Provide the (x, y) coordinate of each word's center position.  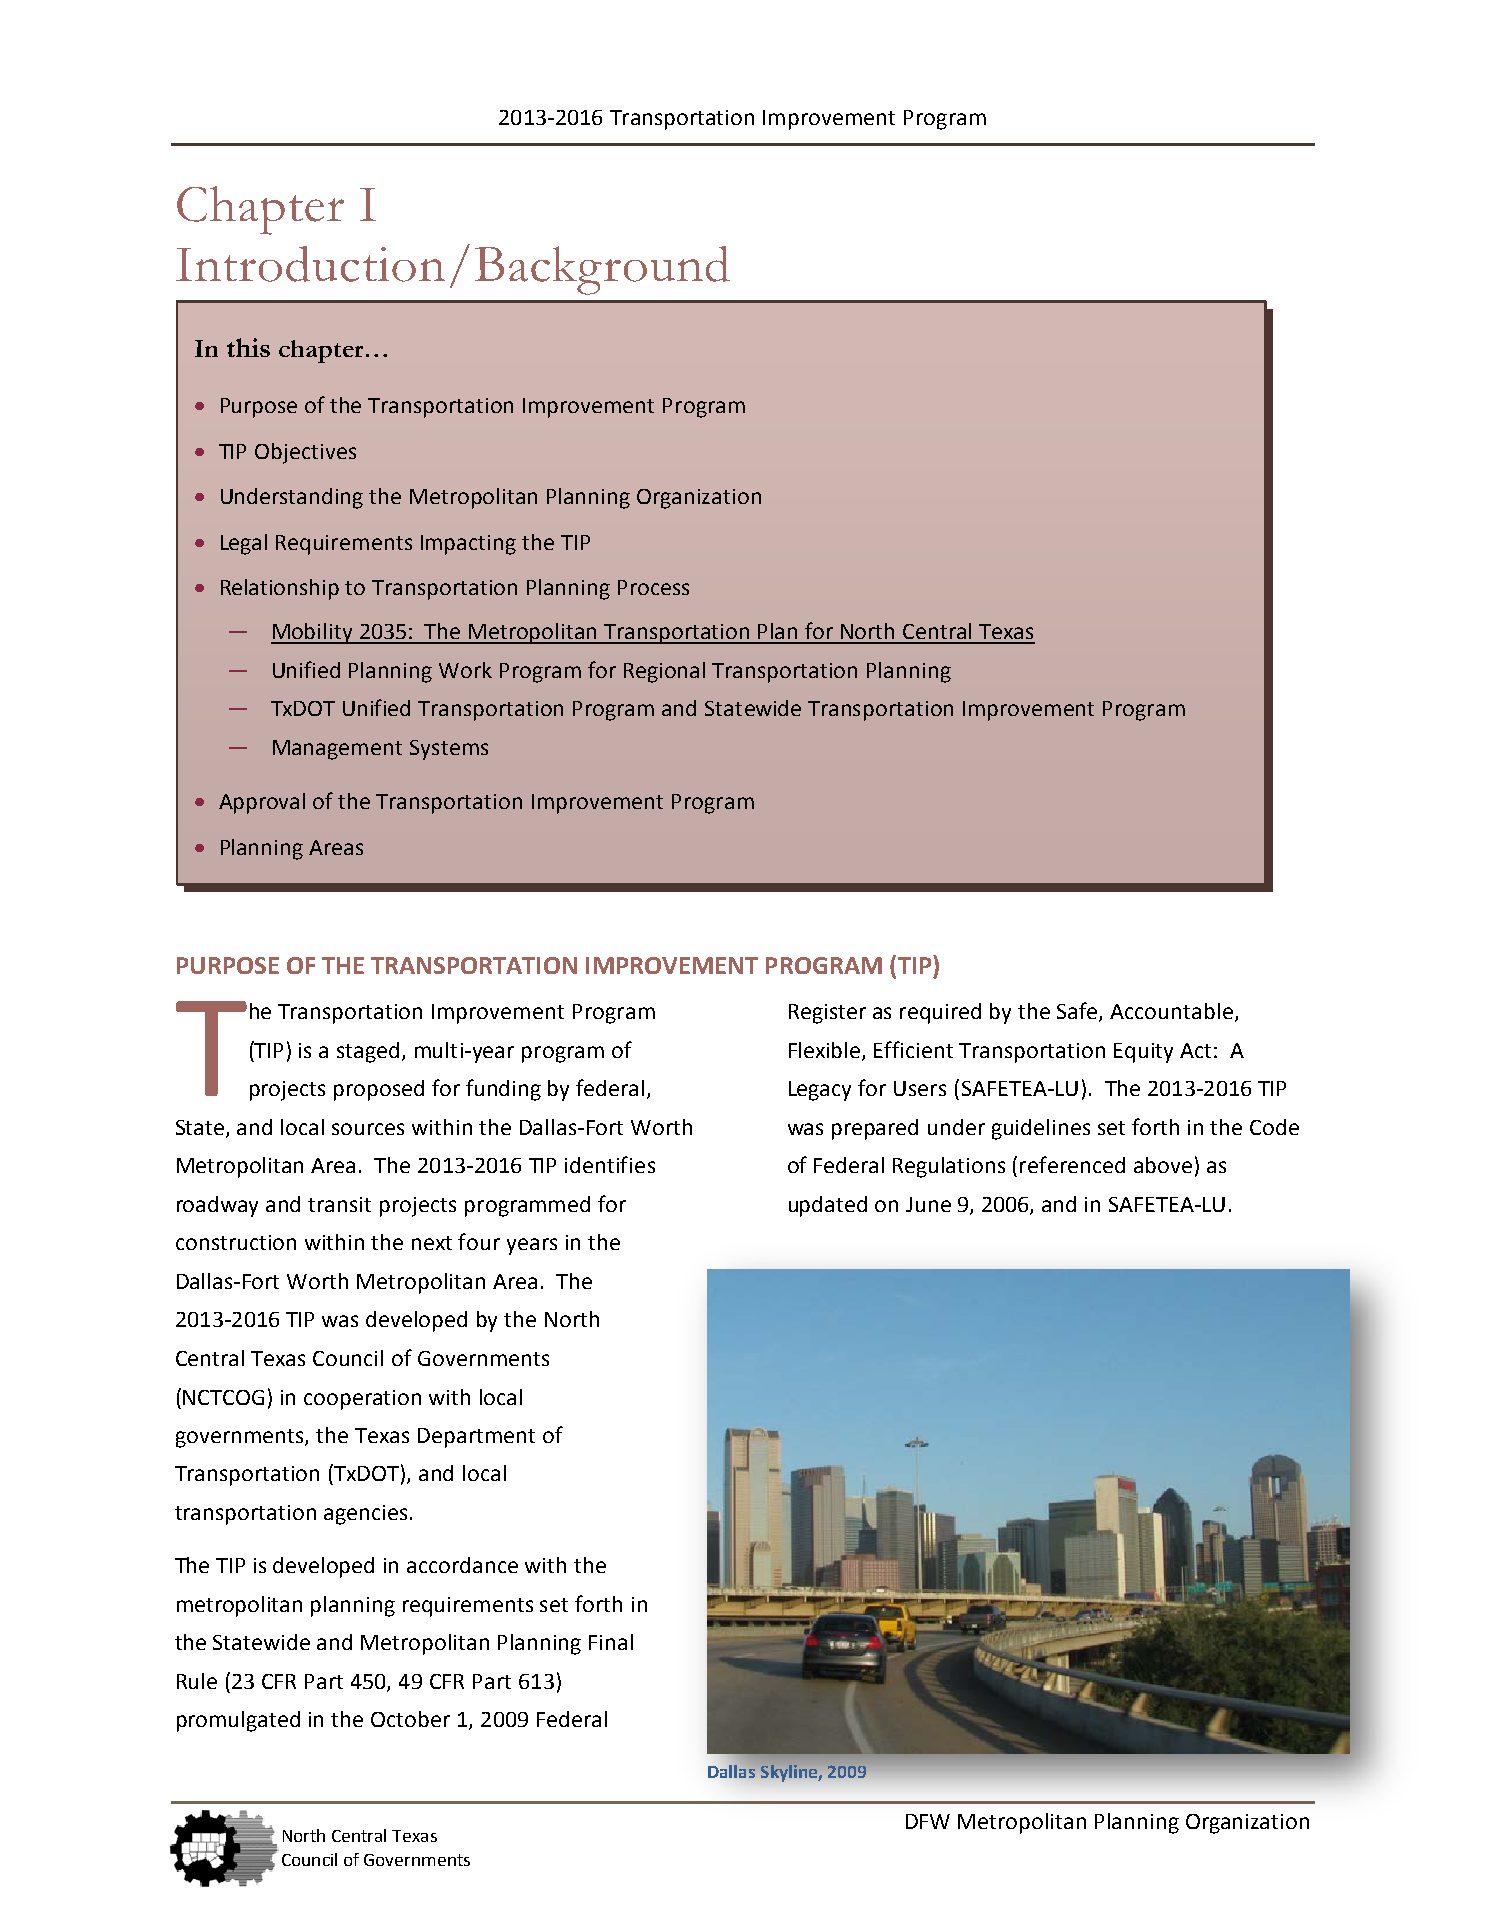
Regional (664, 672)
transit (339, 1204)
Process (653, 587)
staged (368, 1052)
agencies (365, 1515)
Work (465, 670)
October (410, 1719)
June (928, 1204)
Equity (1143, 1053)
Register (827, 1014)
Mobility (313, 633)
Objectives (305, 453)
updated (828, 1206)
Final (611, 1642)
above (1163, 1165)
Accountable (1171, 1011)
